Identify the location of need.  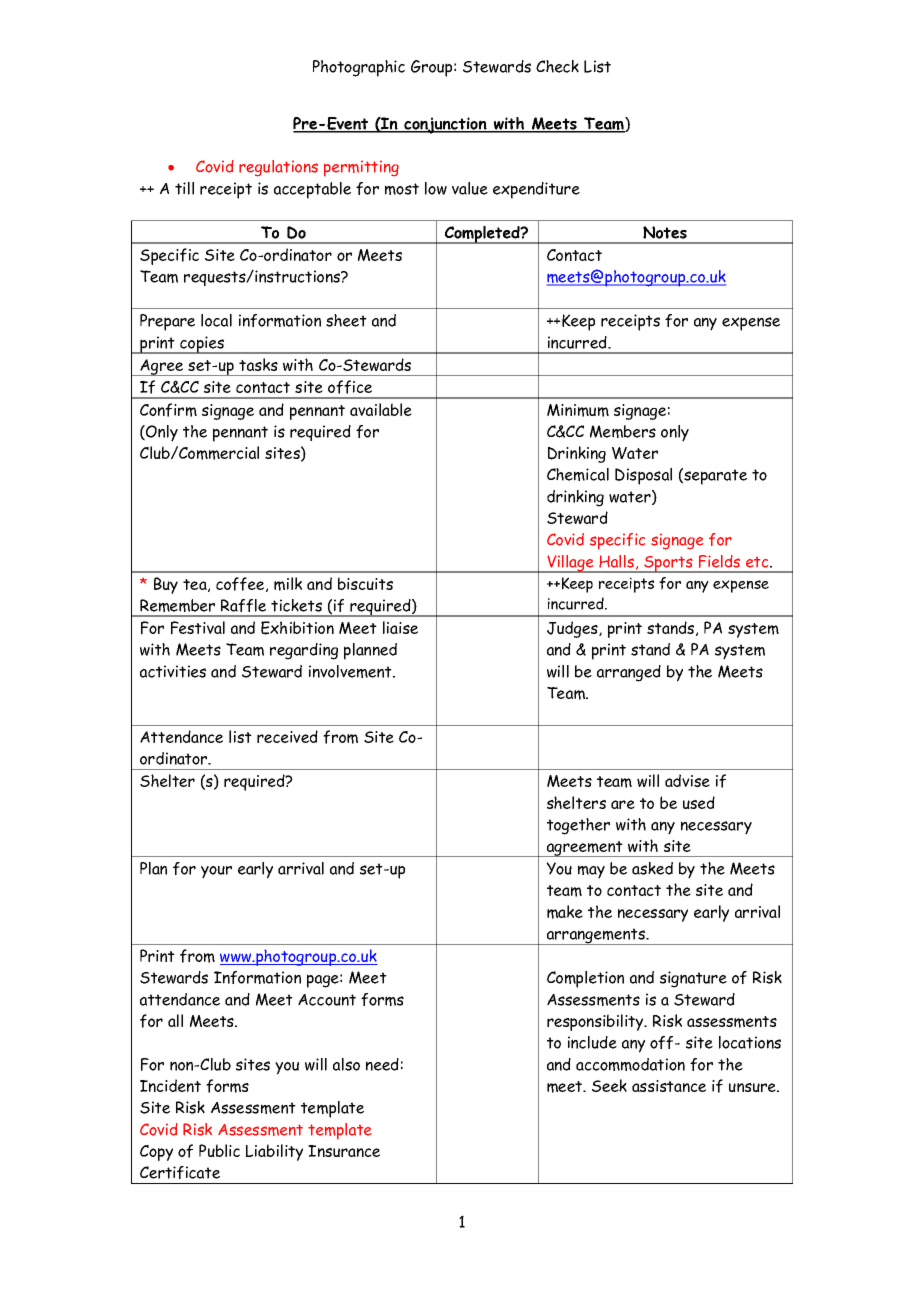
(382, 1064).
